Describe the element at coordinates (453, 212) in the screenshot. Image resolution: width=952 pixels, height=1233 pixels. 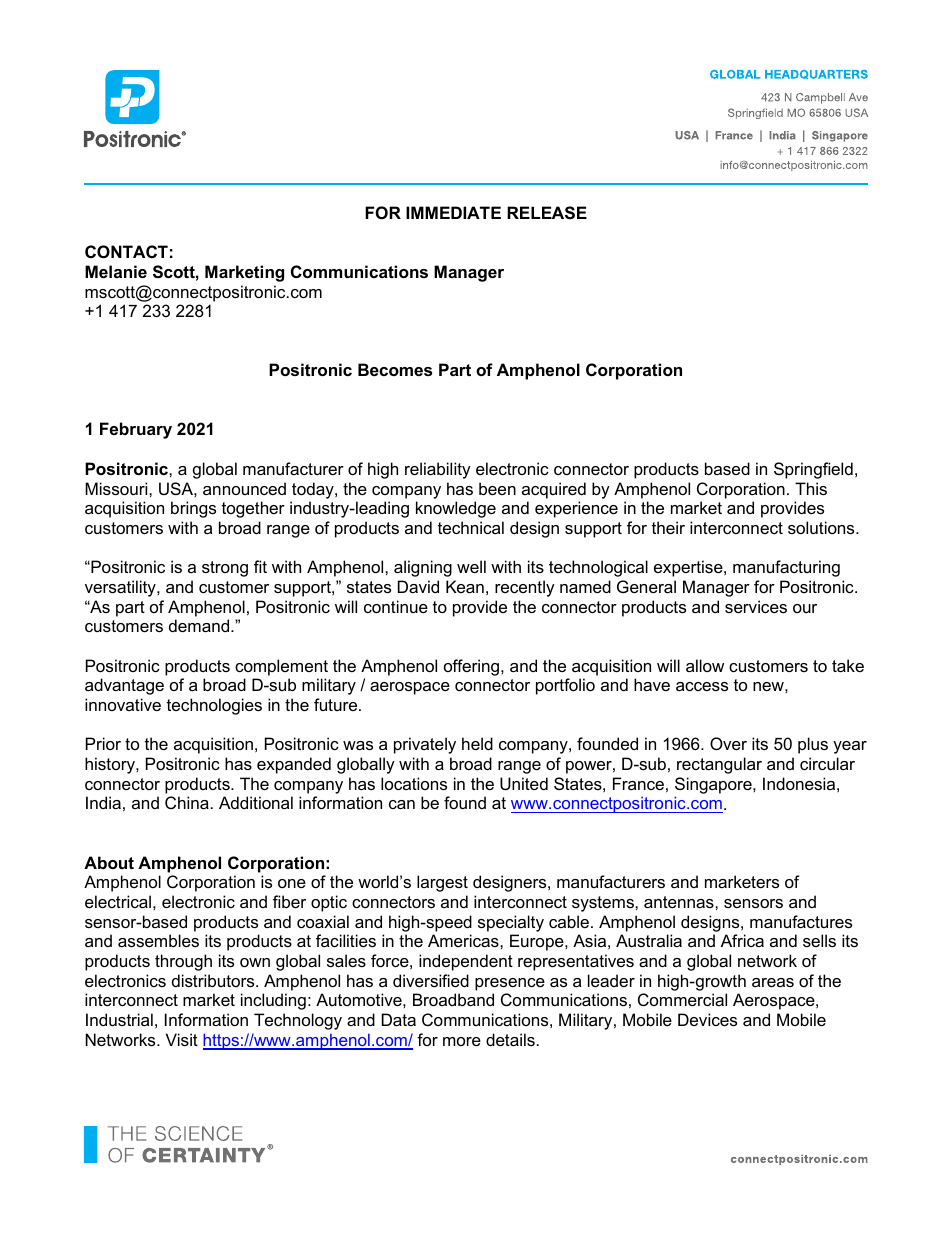
I see `IMMEDIATE` at that location.
